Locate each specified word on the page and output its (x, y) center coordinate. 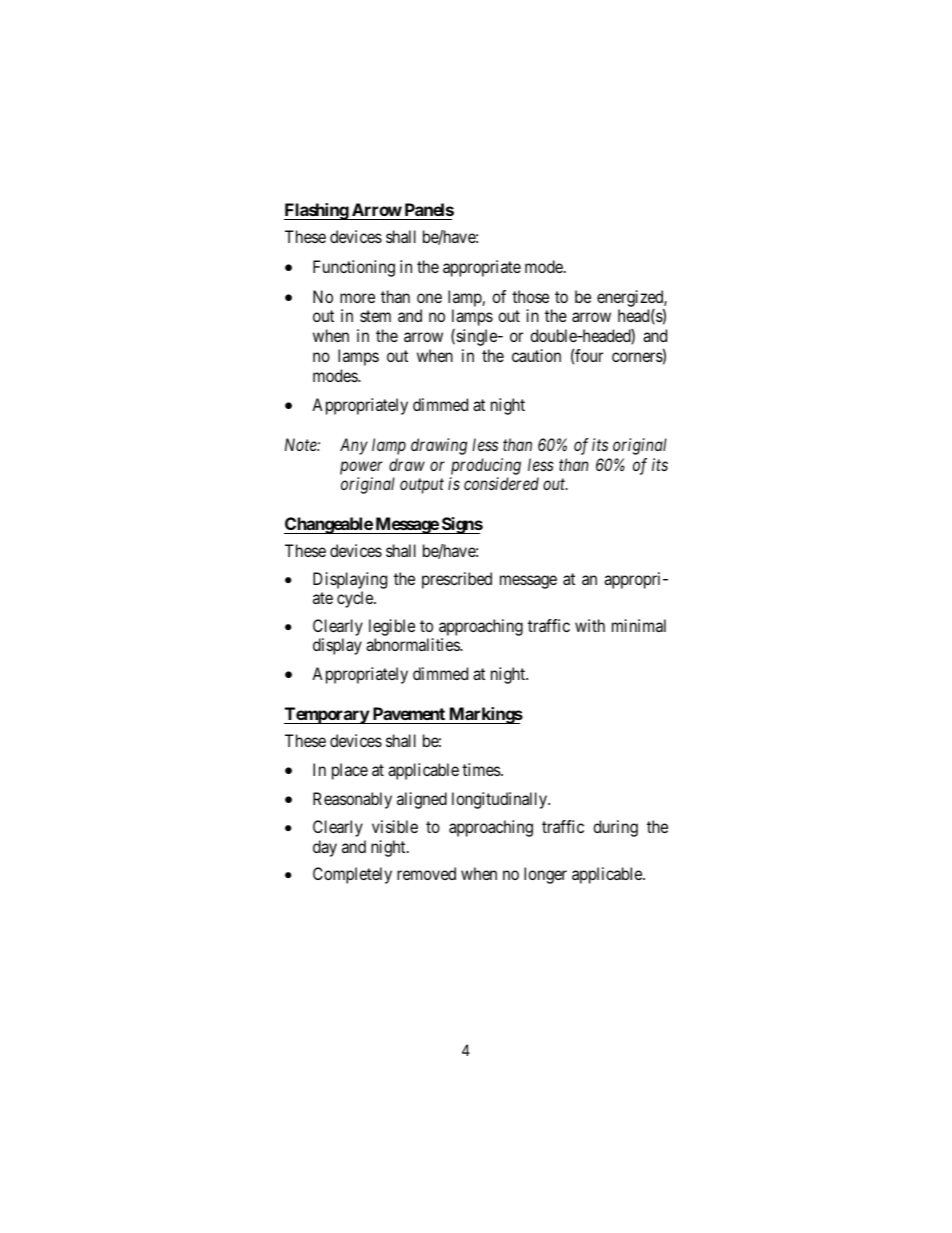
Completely (352, 875)
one (429, 298)
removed (426, 873)
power (361, 468)
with (590, 625)
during (615, 828)
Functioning (354, 268)
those (530, 296)
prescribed (457, 580)
